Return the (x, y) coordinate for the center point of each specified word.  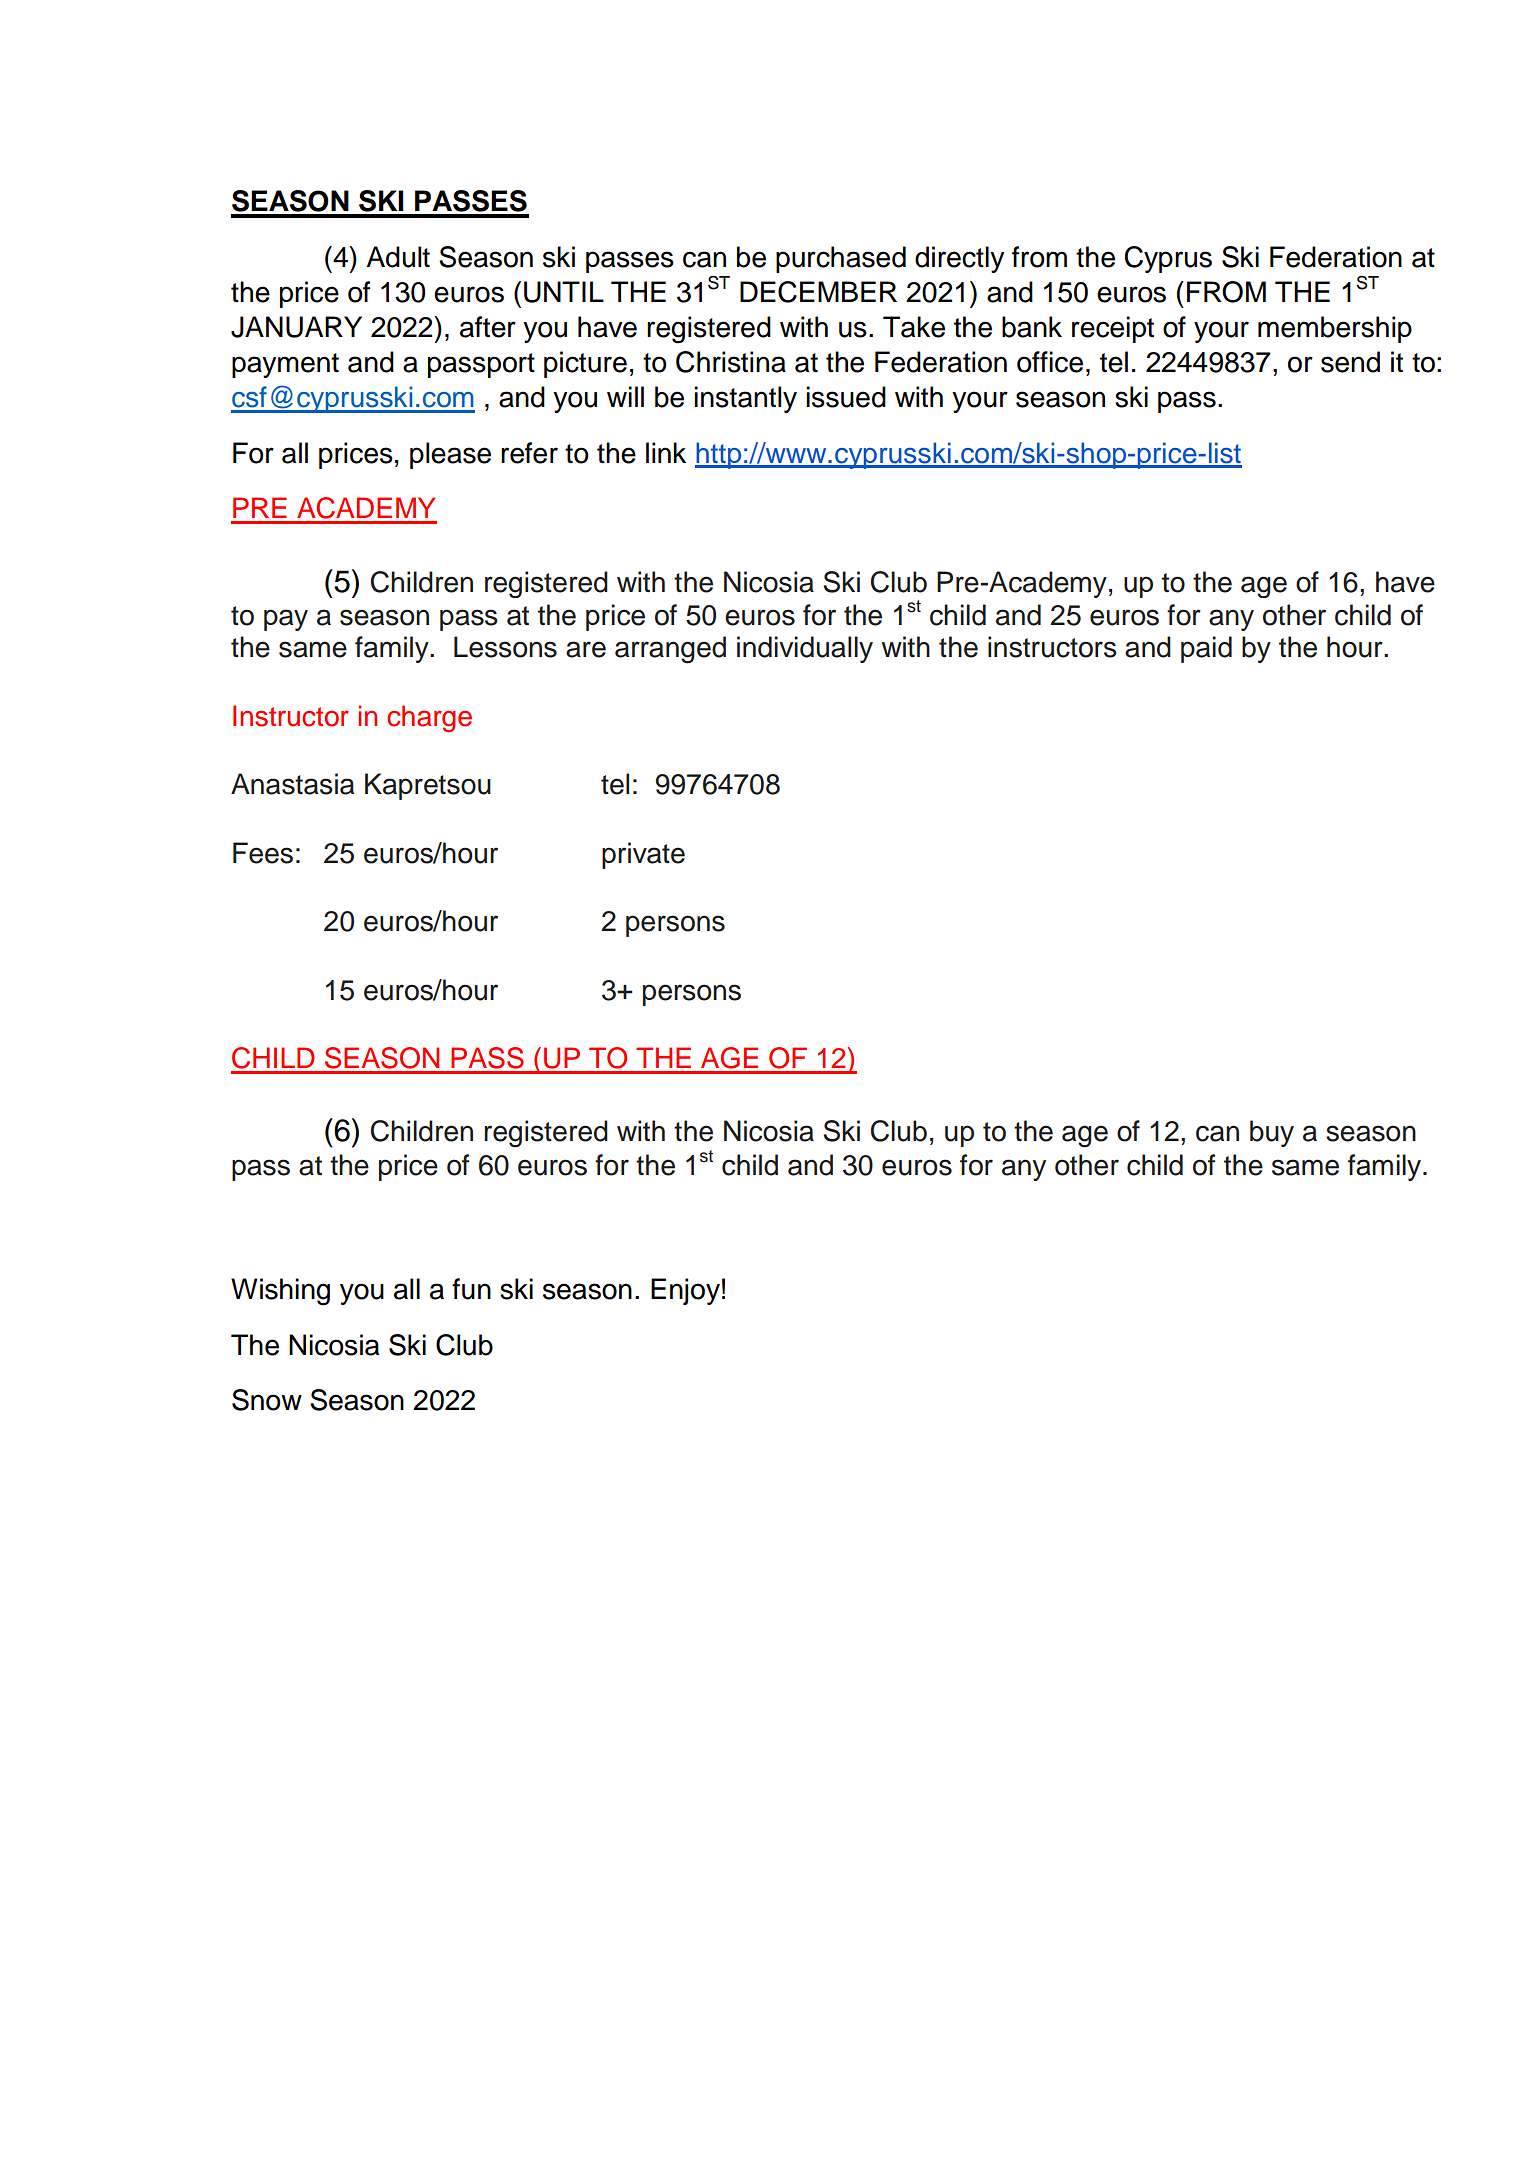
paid (1206, 649)
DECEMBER (818, 292)
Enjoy (685, 1291)
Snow (267, 1400)
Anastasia (292, 784)
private (643, 855)
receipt (1113, 329)
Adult (398, 257)
